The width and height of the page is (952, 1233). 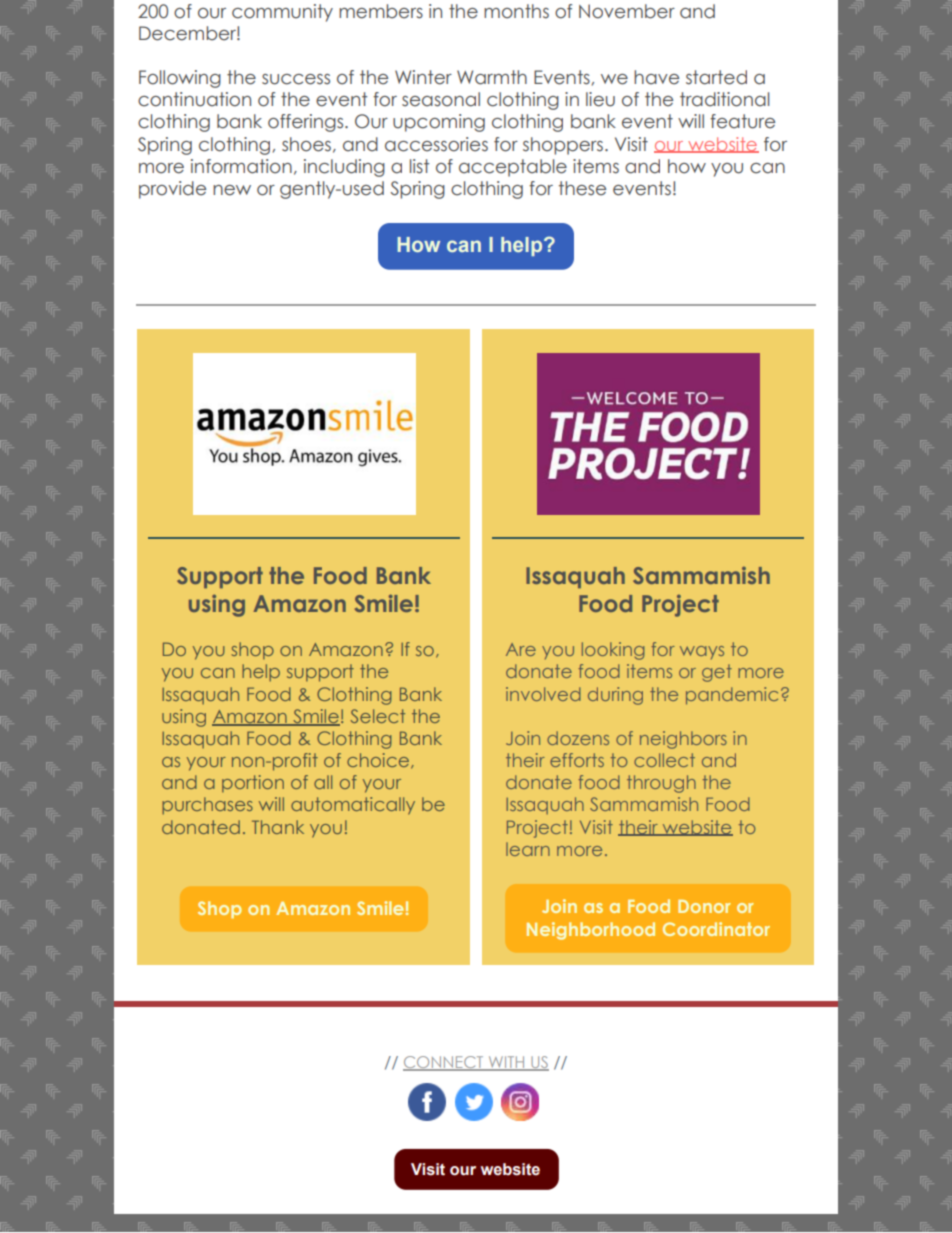 What do you see at coordinates (378, 716) in the page?
I see `Select` at bounding box center [378, 716].
